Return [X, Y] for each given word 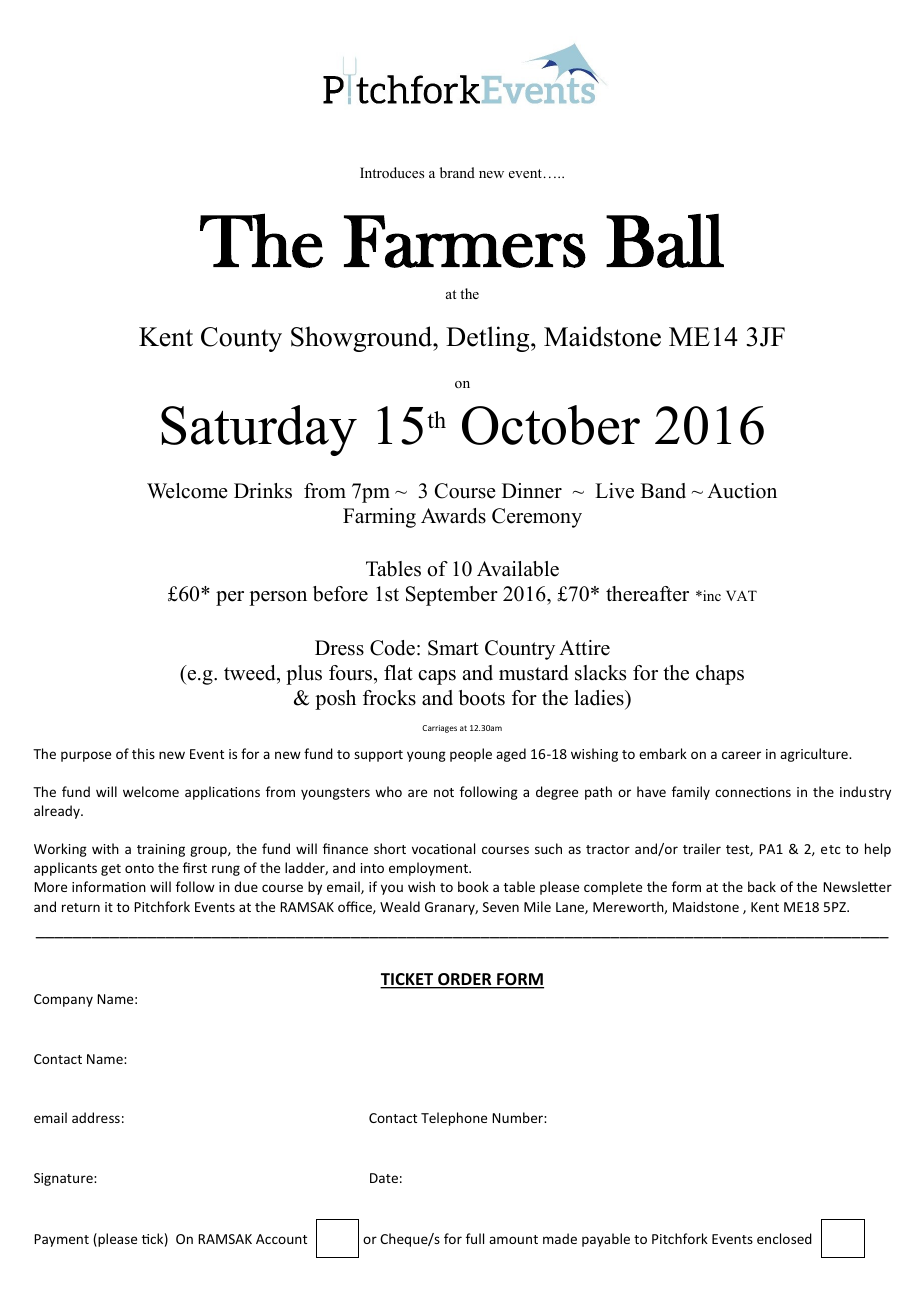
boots [482, 698]
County [241, 339]
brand [457, 172]
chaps [720, 675]
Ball [665, 241]
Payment [61, 1240]
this [143, 753]
